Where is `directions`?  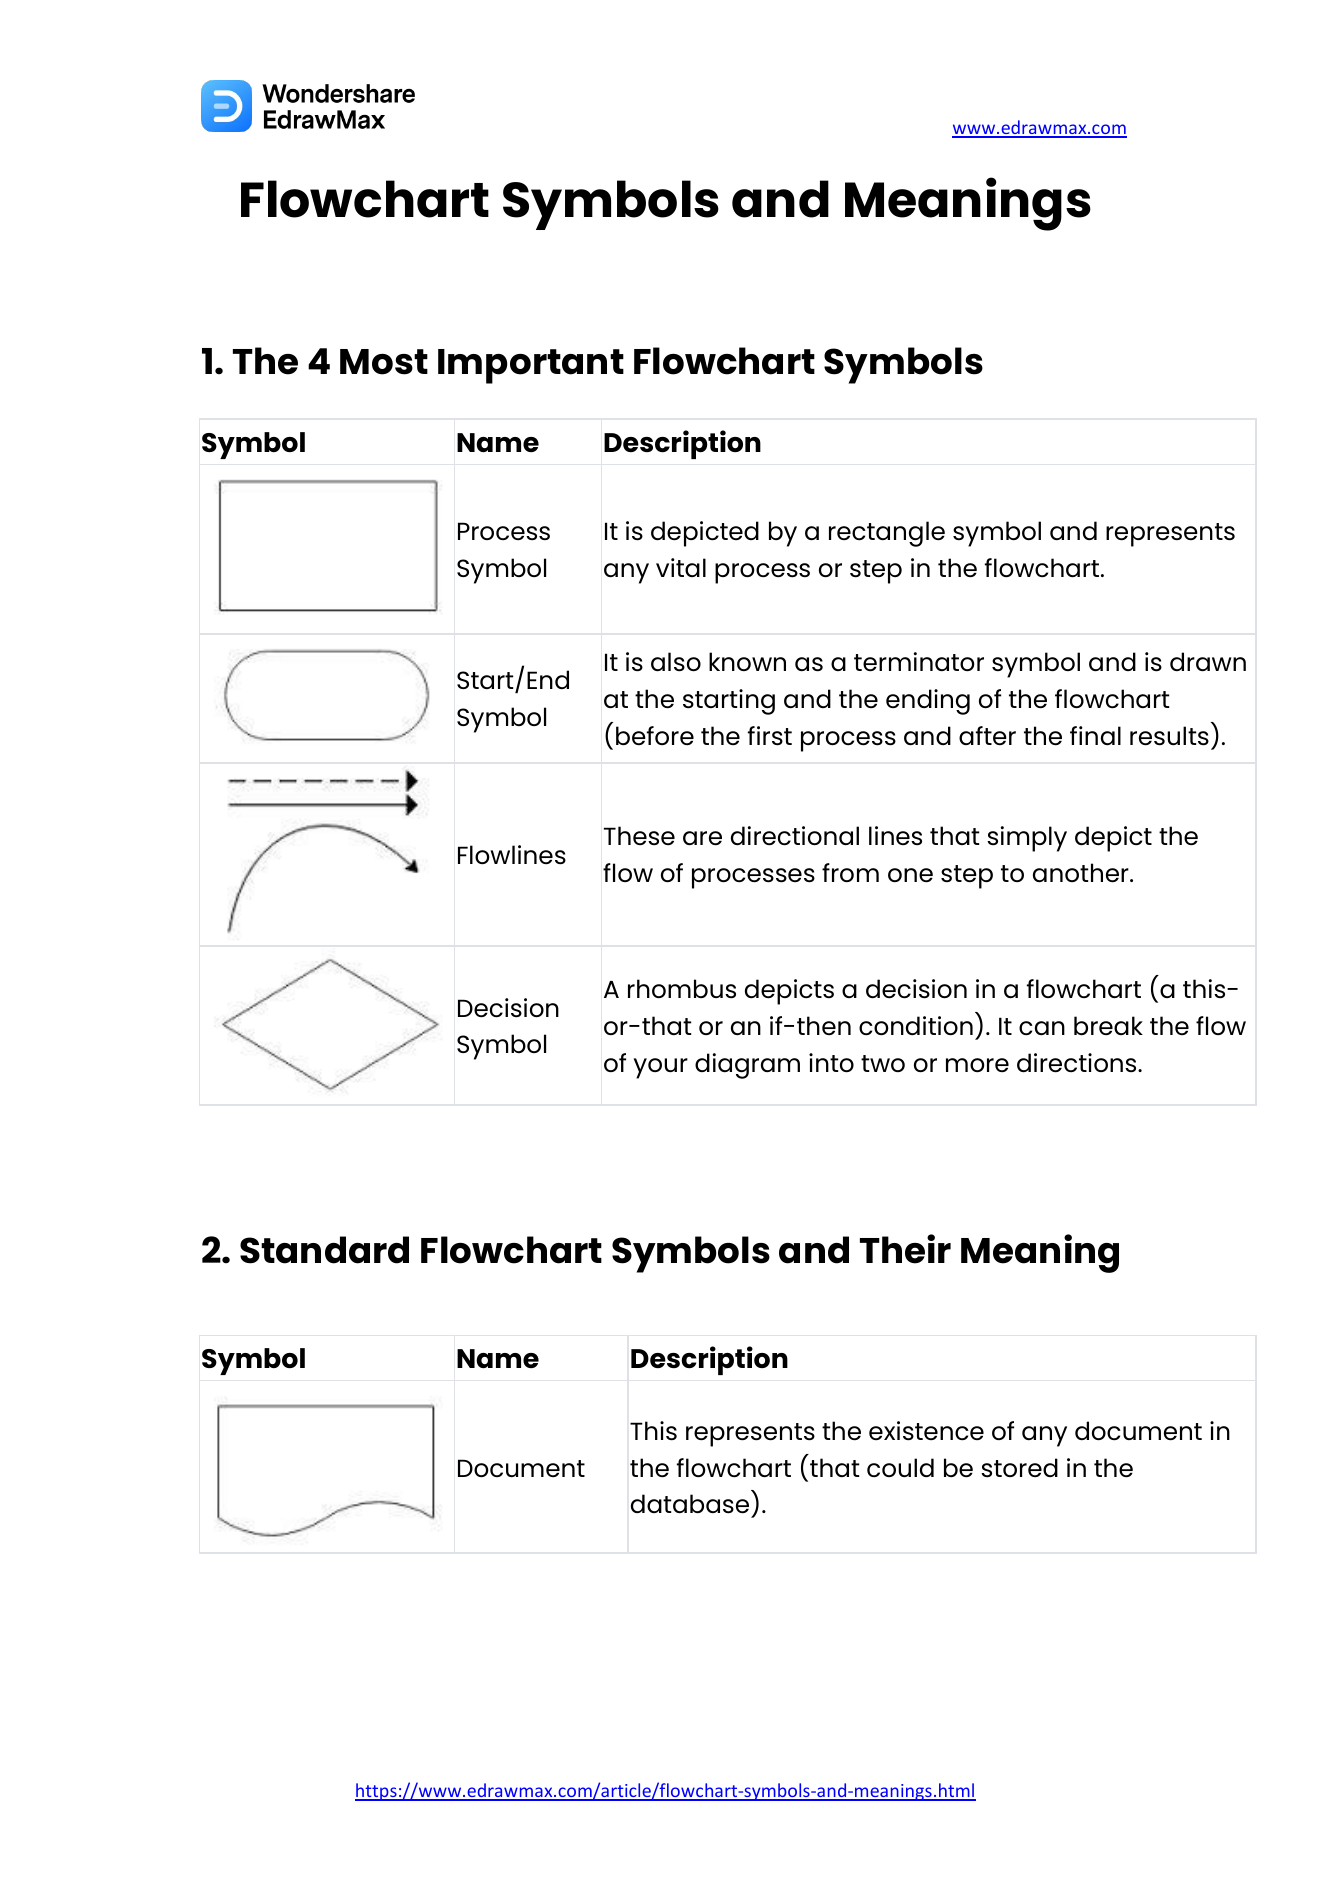
directions is located at coordinates (1078, 1063).
